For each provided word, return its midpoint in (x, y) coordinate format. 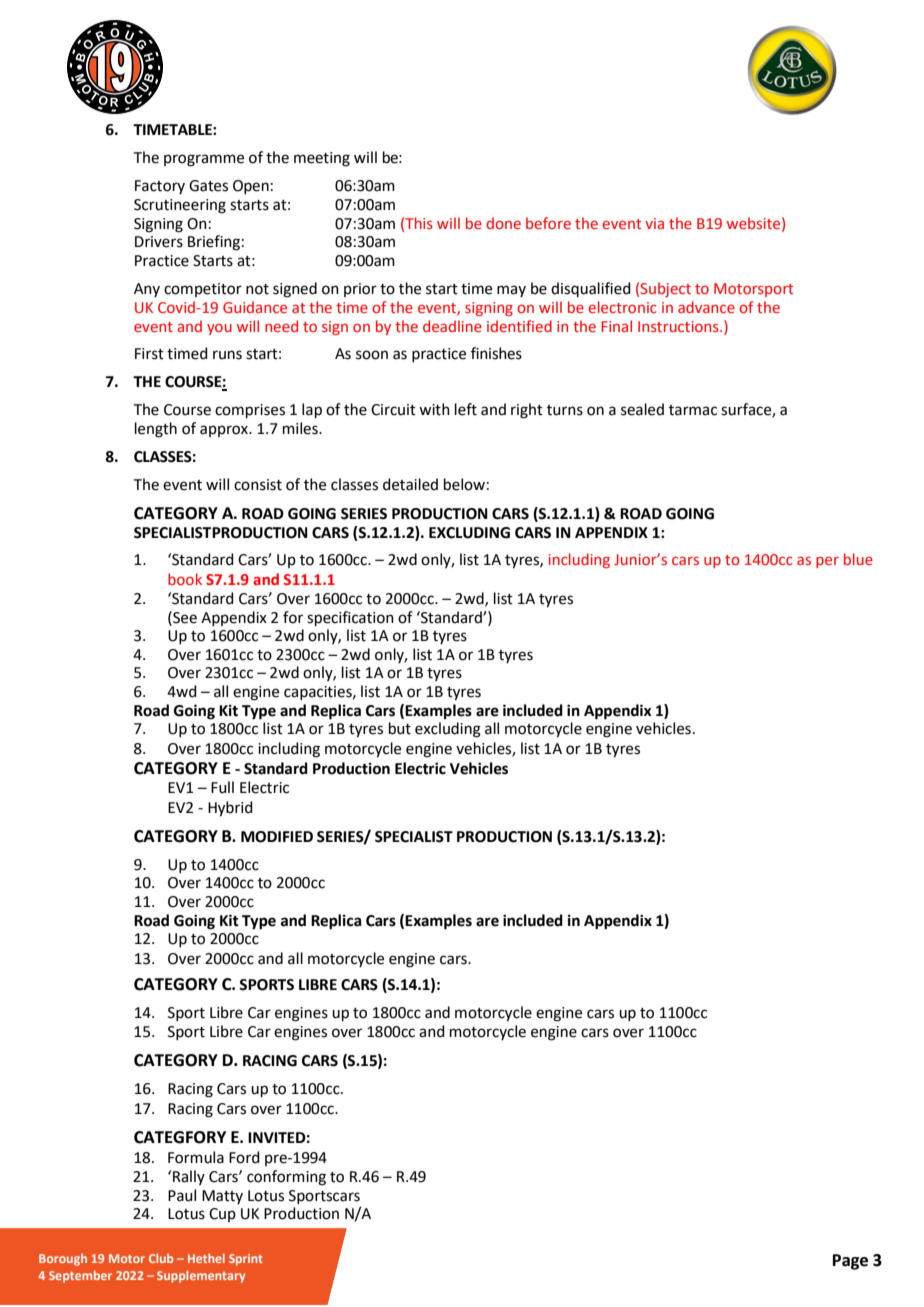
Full (222, 787)
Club (161, 1258)
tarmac (693, 410)
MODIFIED (277, 837)
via (654, 223)
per (827, 562)
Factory (160, 187)
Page (850, 1262)
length (156, 430)
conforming (286, 1178)
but (400, 728)
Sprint (246, 1260)
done (504, 223)
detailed (410, 484)
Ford (244, 1157)
